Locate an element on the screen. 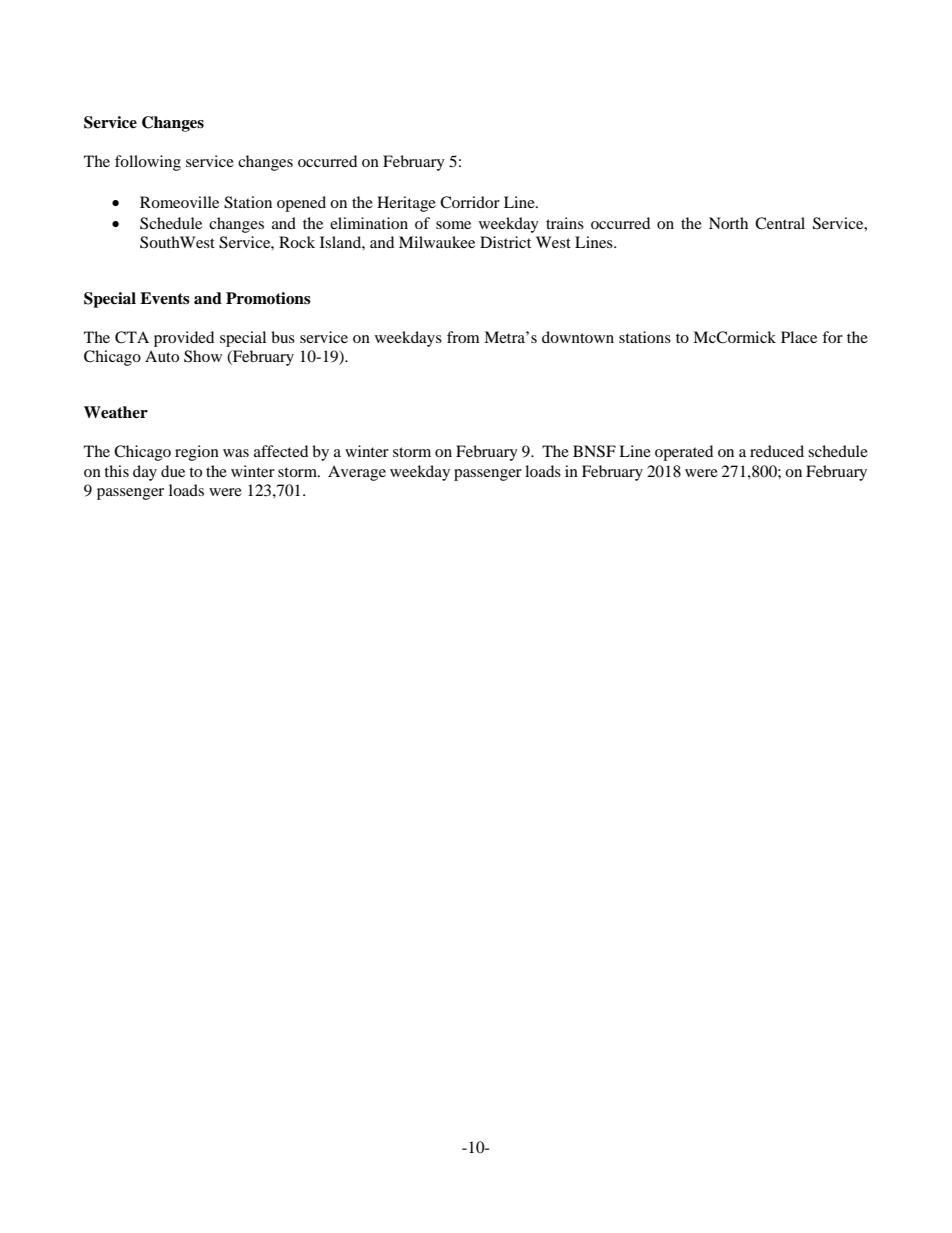  Events is located at coordinates (165, 298).
